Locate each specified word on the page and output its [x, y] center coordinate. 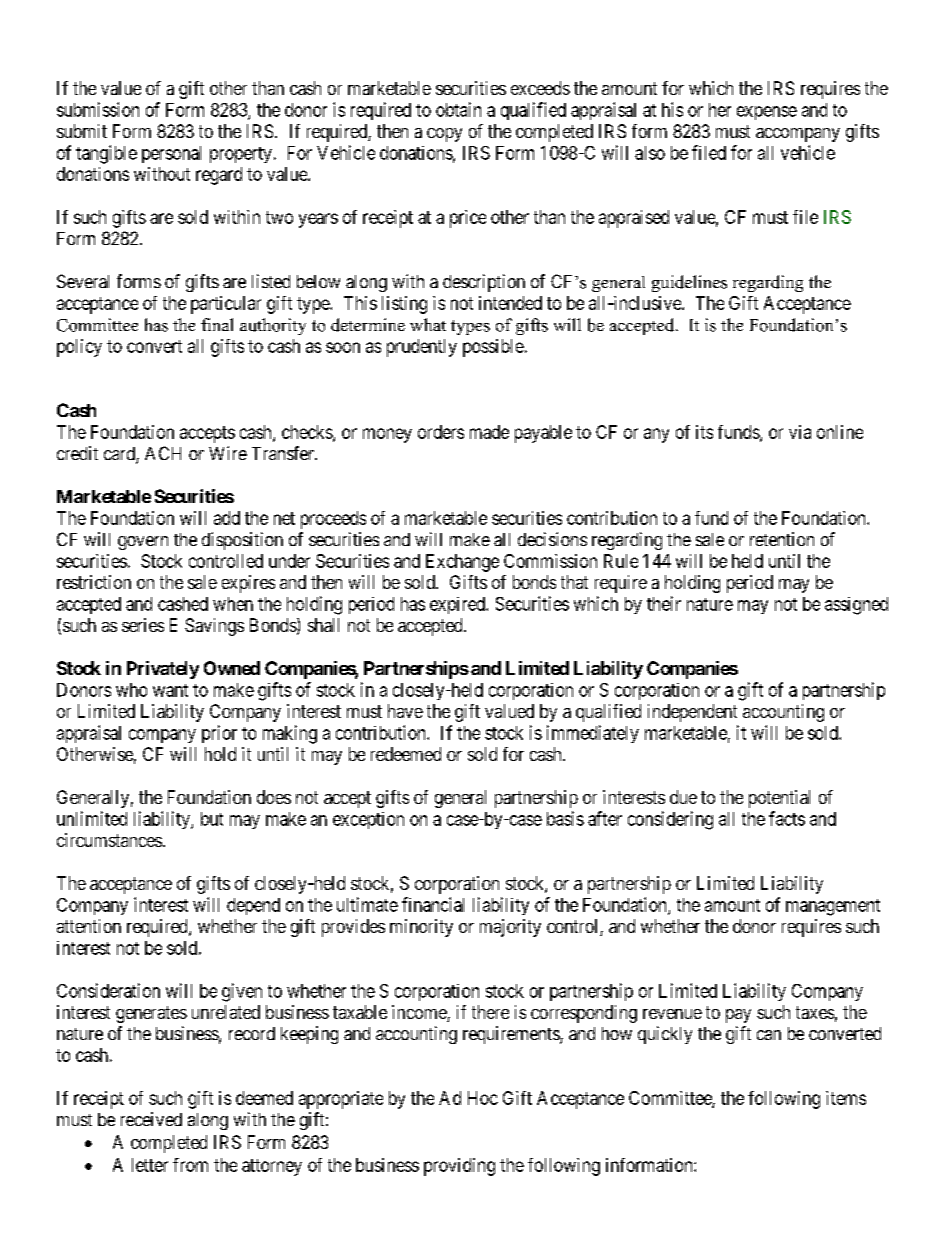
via [800, 432]
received [151, 1119]
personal [171, 154]
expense [767, 113]
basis [565, 818]
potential [779, 799]
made [489, 432]
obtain [458, 109]
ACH [163, 453]
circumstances [109, 840]
